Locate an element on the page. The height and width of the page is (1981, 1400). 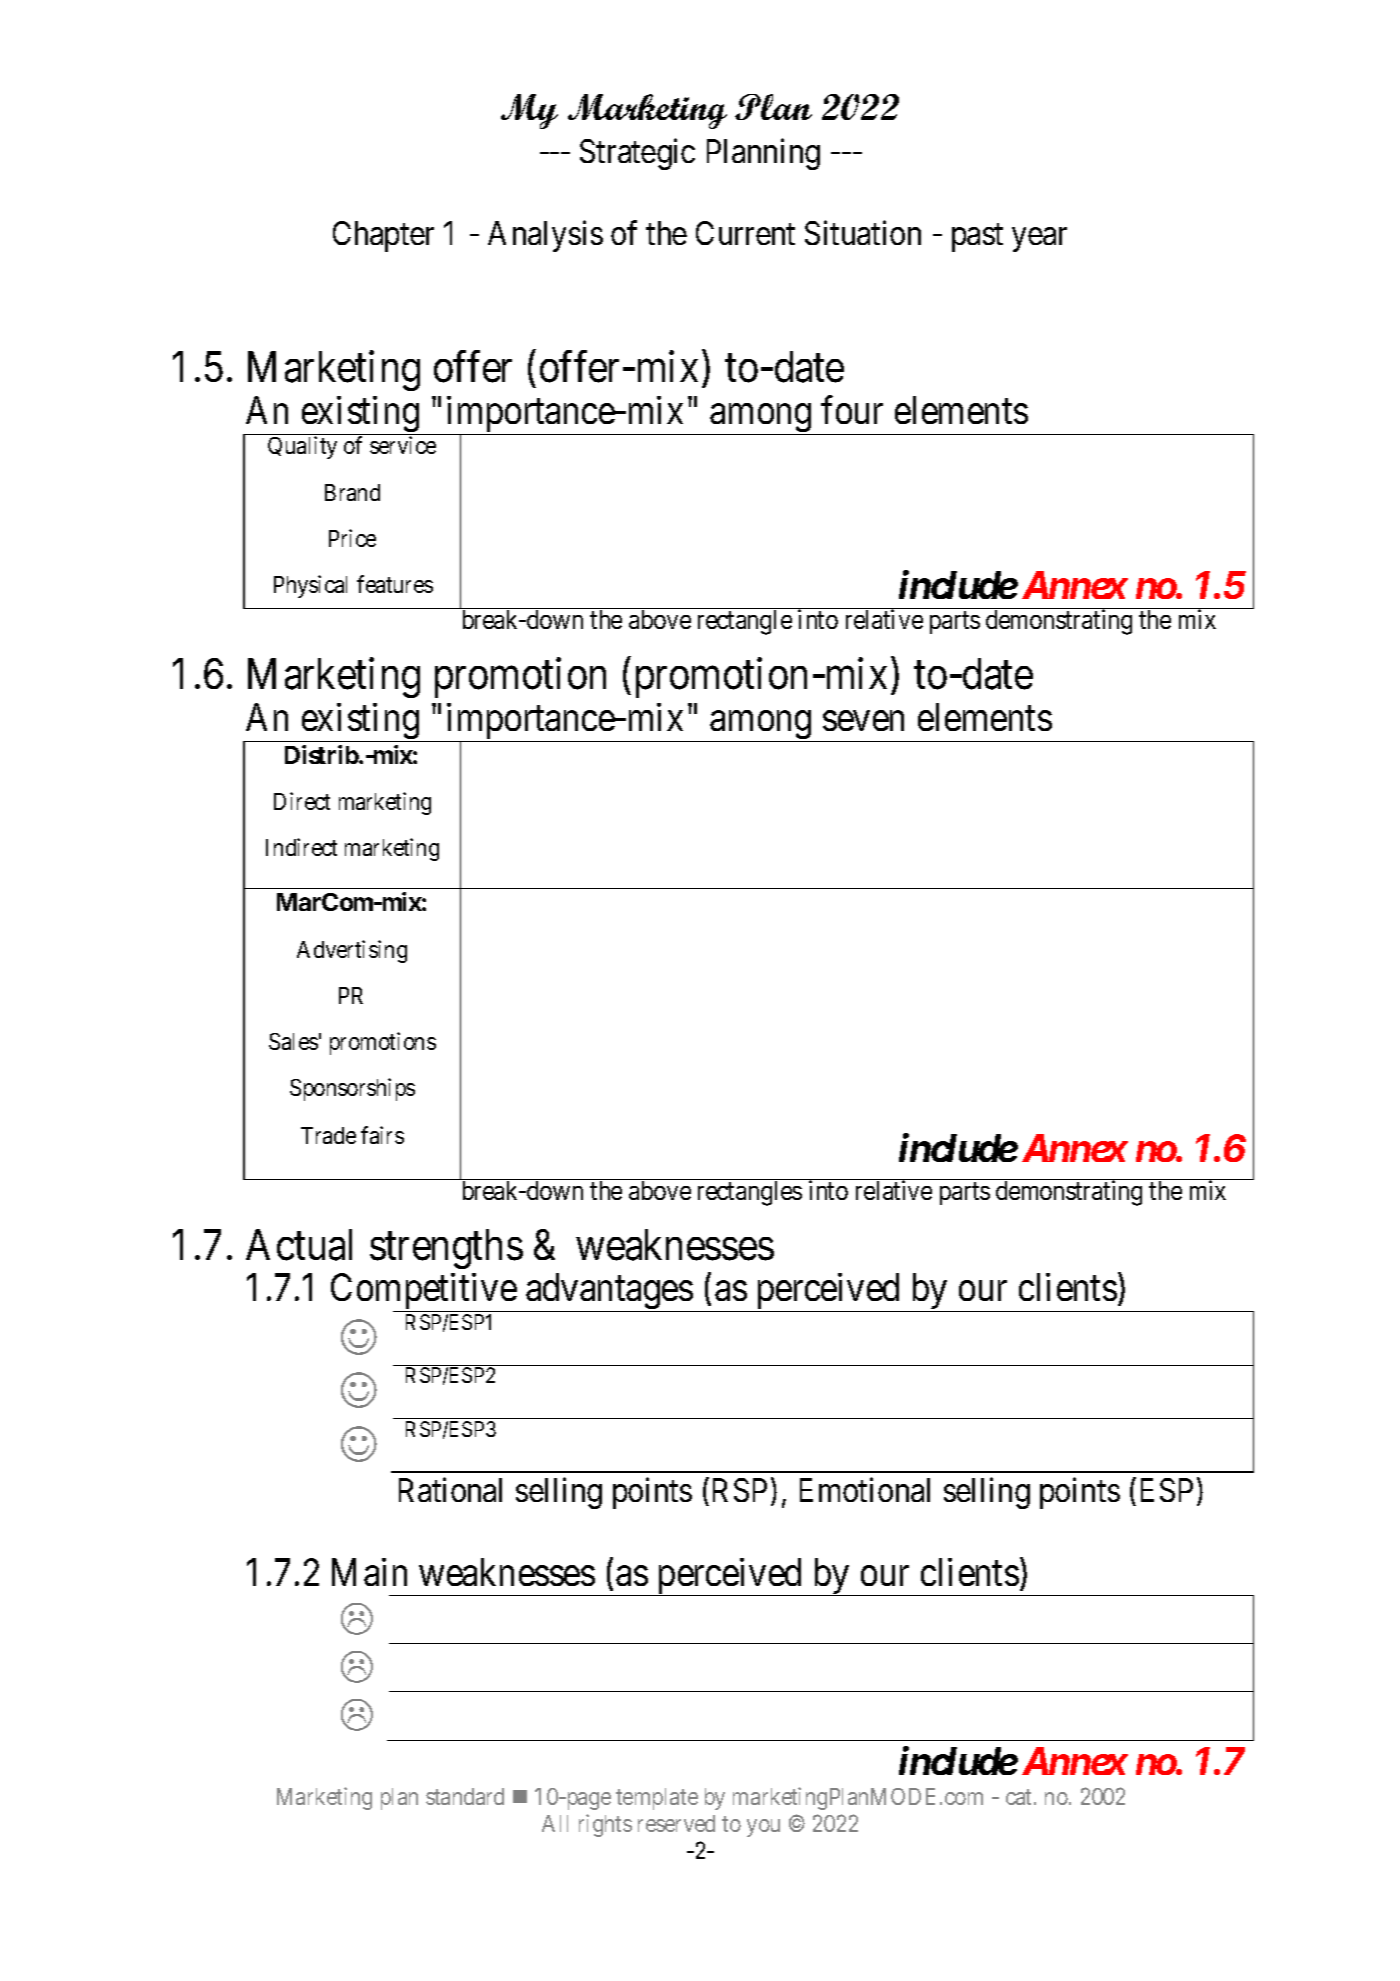
features is located at coordinates (395, 584).
